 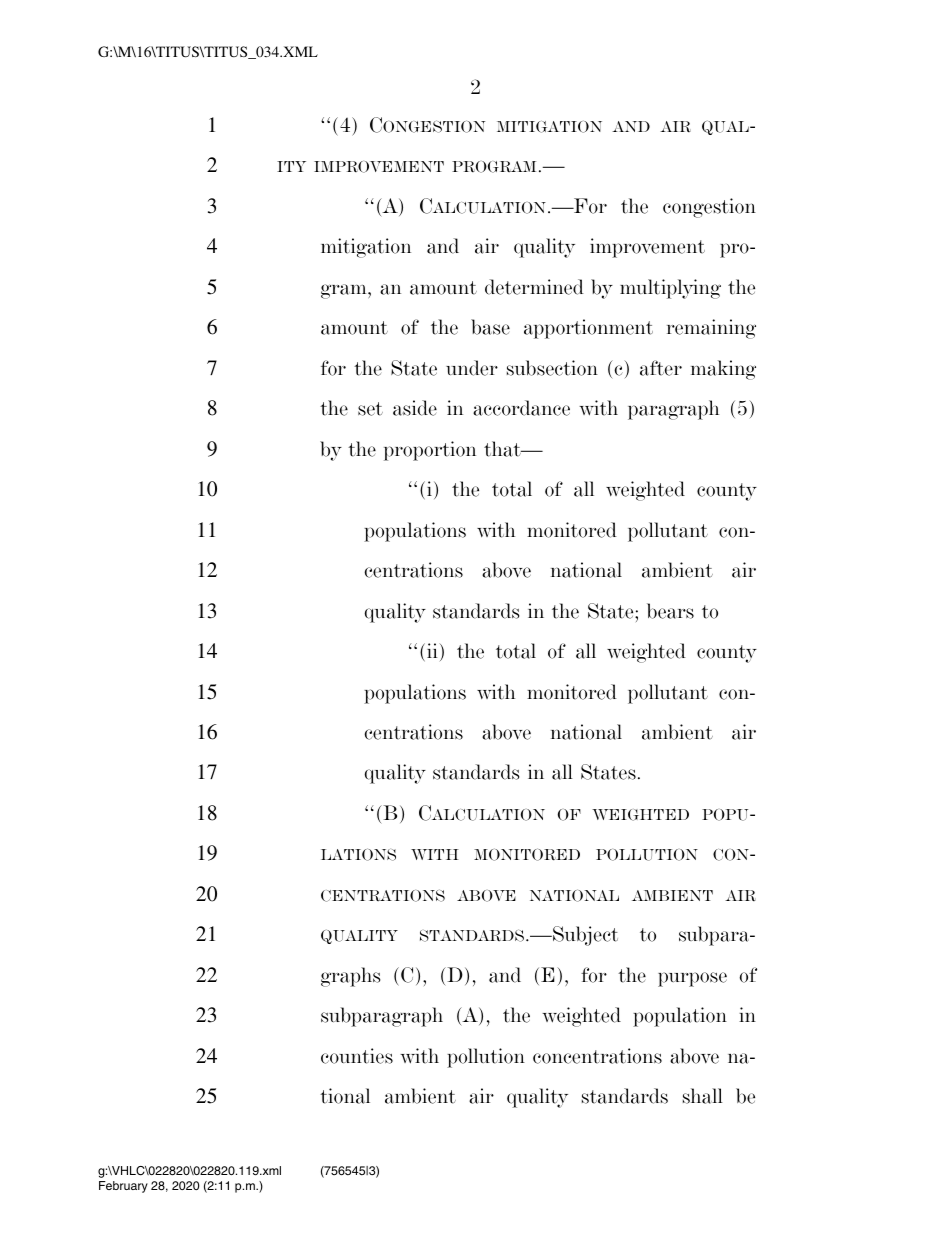 What do you see at coordinates (692, 979) in the screenshot?
I see `purpose` at bounding box center [692, 979].
